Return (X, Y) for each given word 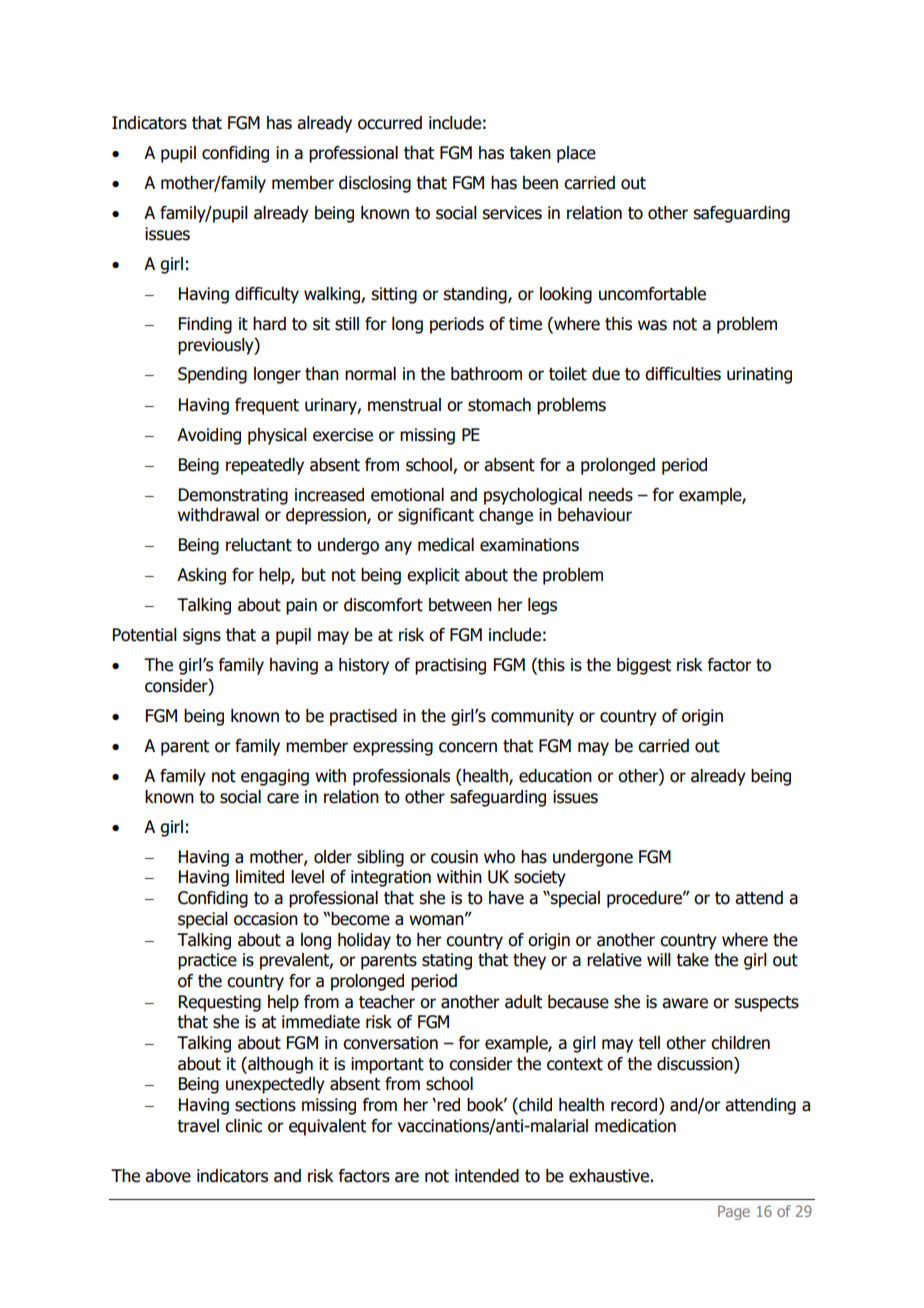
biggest (644, 666)
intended (487, 1176)
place (576, 154)
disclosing (375, 184)
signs (202, 636)
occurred (390, 123)
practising (450, 666)
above (168, 1176)
